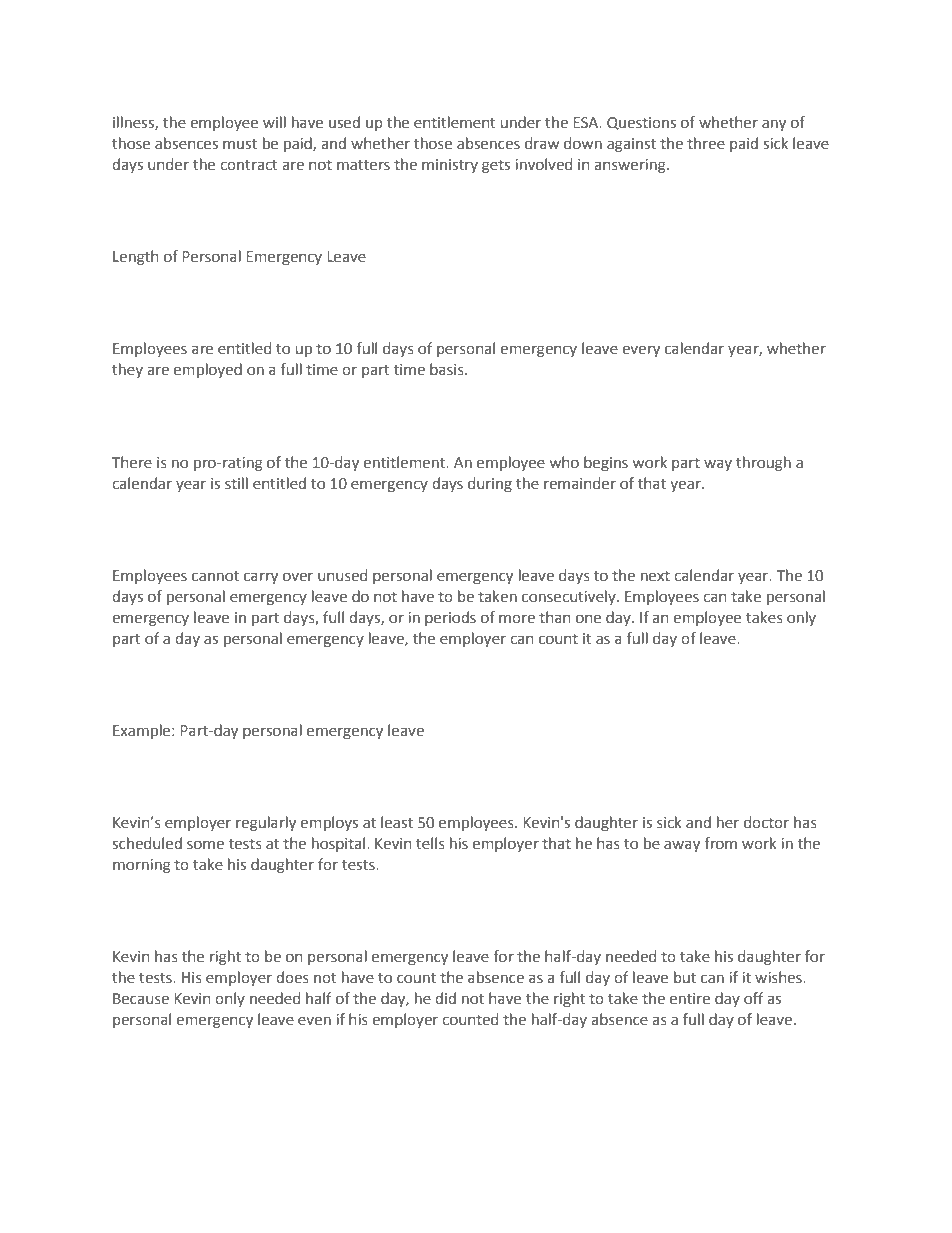 The image size is (952, 1233). Describe the element at coordinates (706, 143) in the screenshot. I see `three` at that location.
